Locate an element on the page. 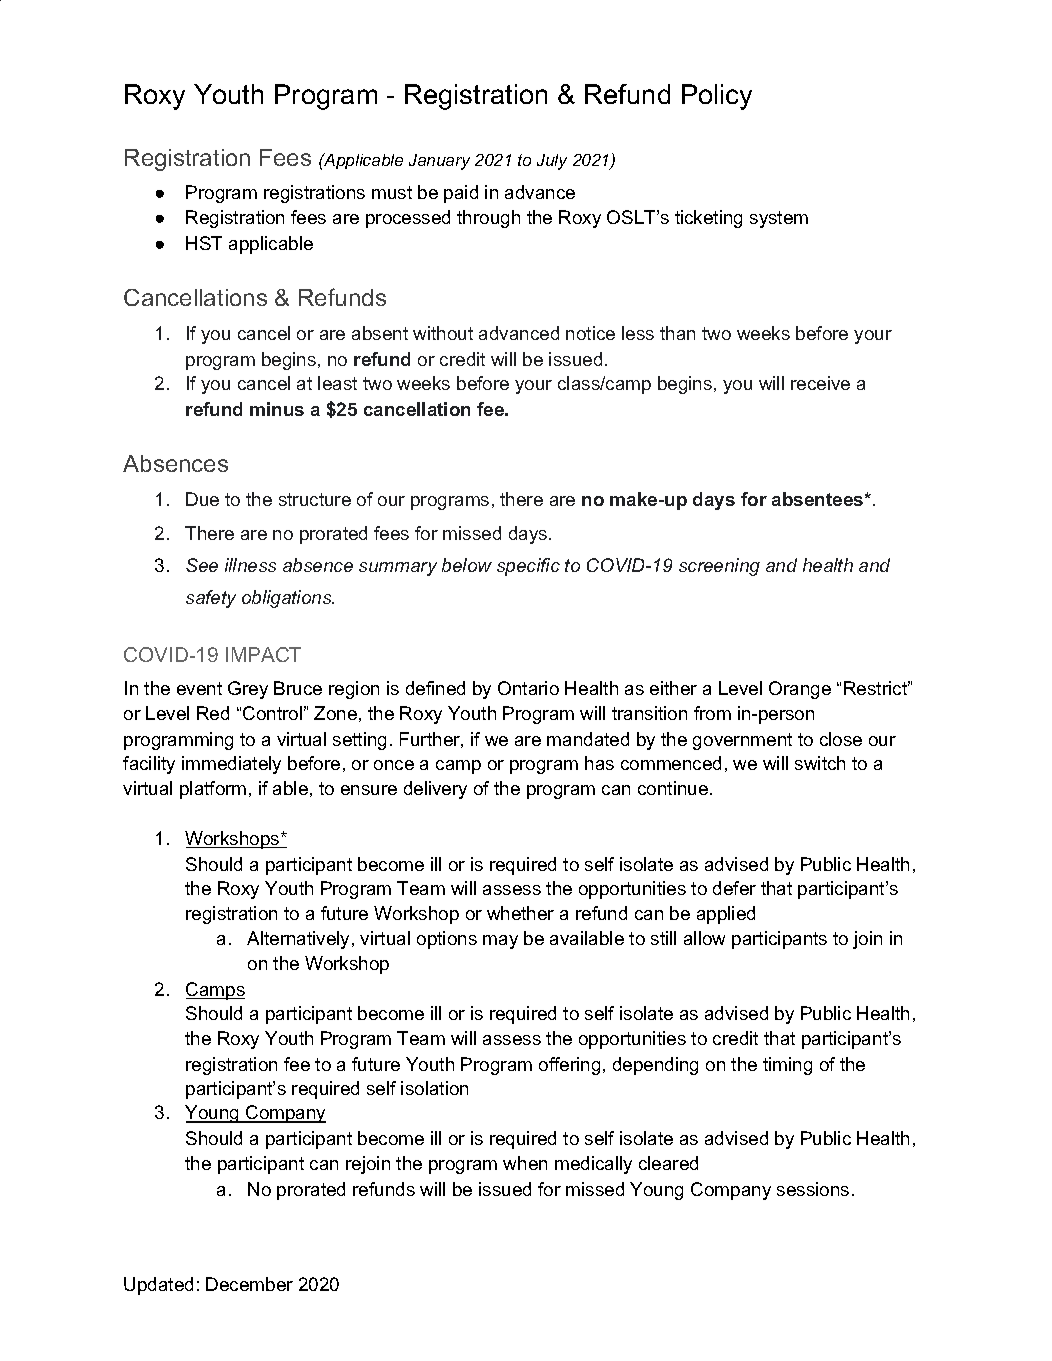  may is located at coordinates (500, 942).
